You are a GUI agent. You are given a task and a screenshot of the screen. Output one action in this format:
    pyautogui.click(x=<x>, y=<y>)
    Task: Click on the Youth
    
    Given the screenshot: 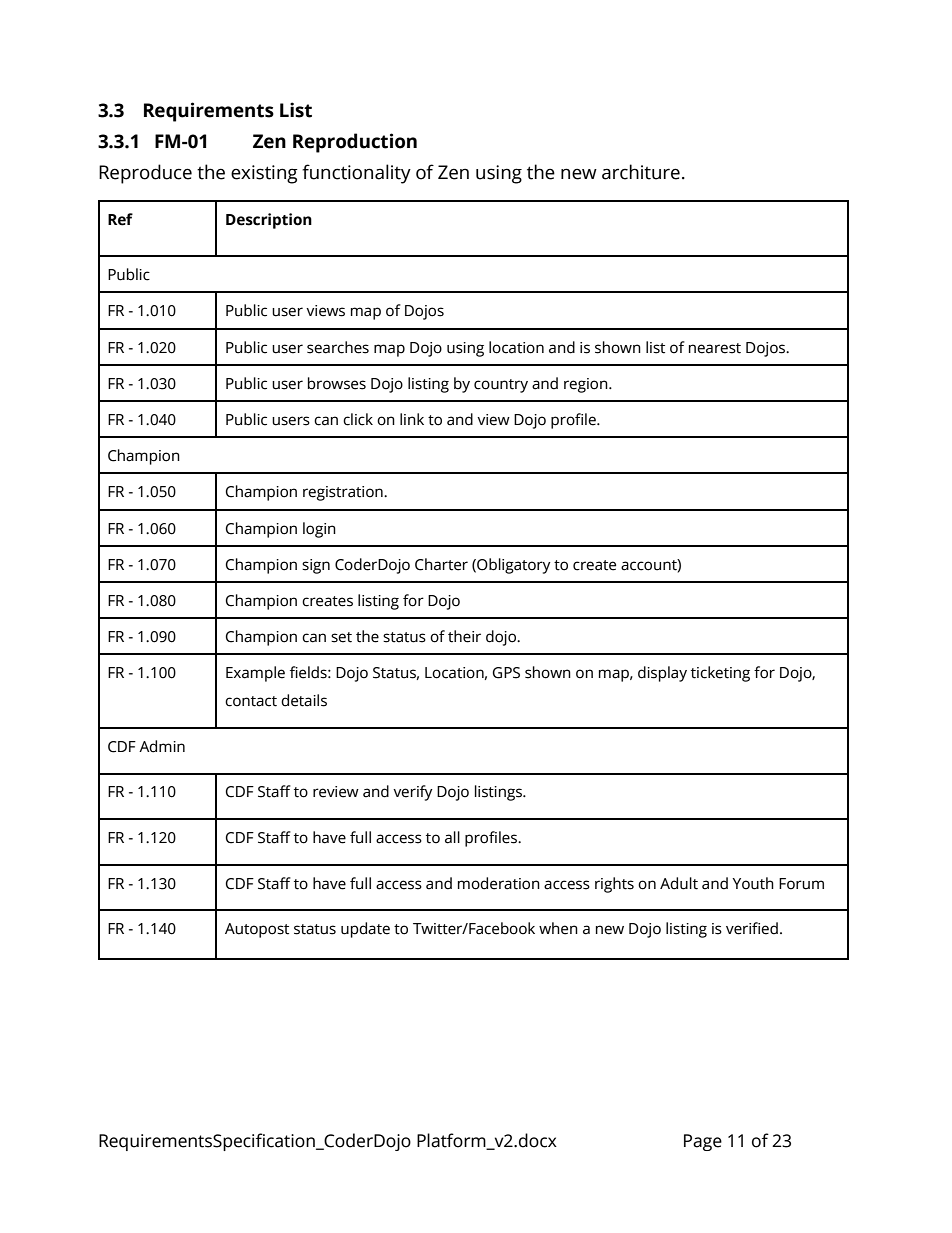 What is the action you would take?
    pyautogui.click(x=753, y=883)
